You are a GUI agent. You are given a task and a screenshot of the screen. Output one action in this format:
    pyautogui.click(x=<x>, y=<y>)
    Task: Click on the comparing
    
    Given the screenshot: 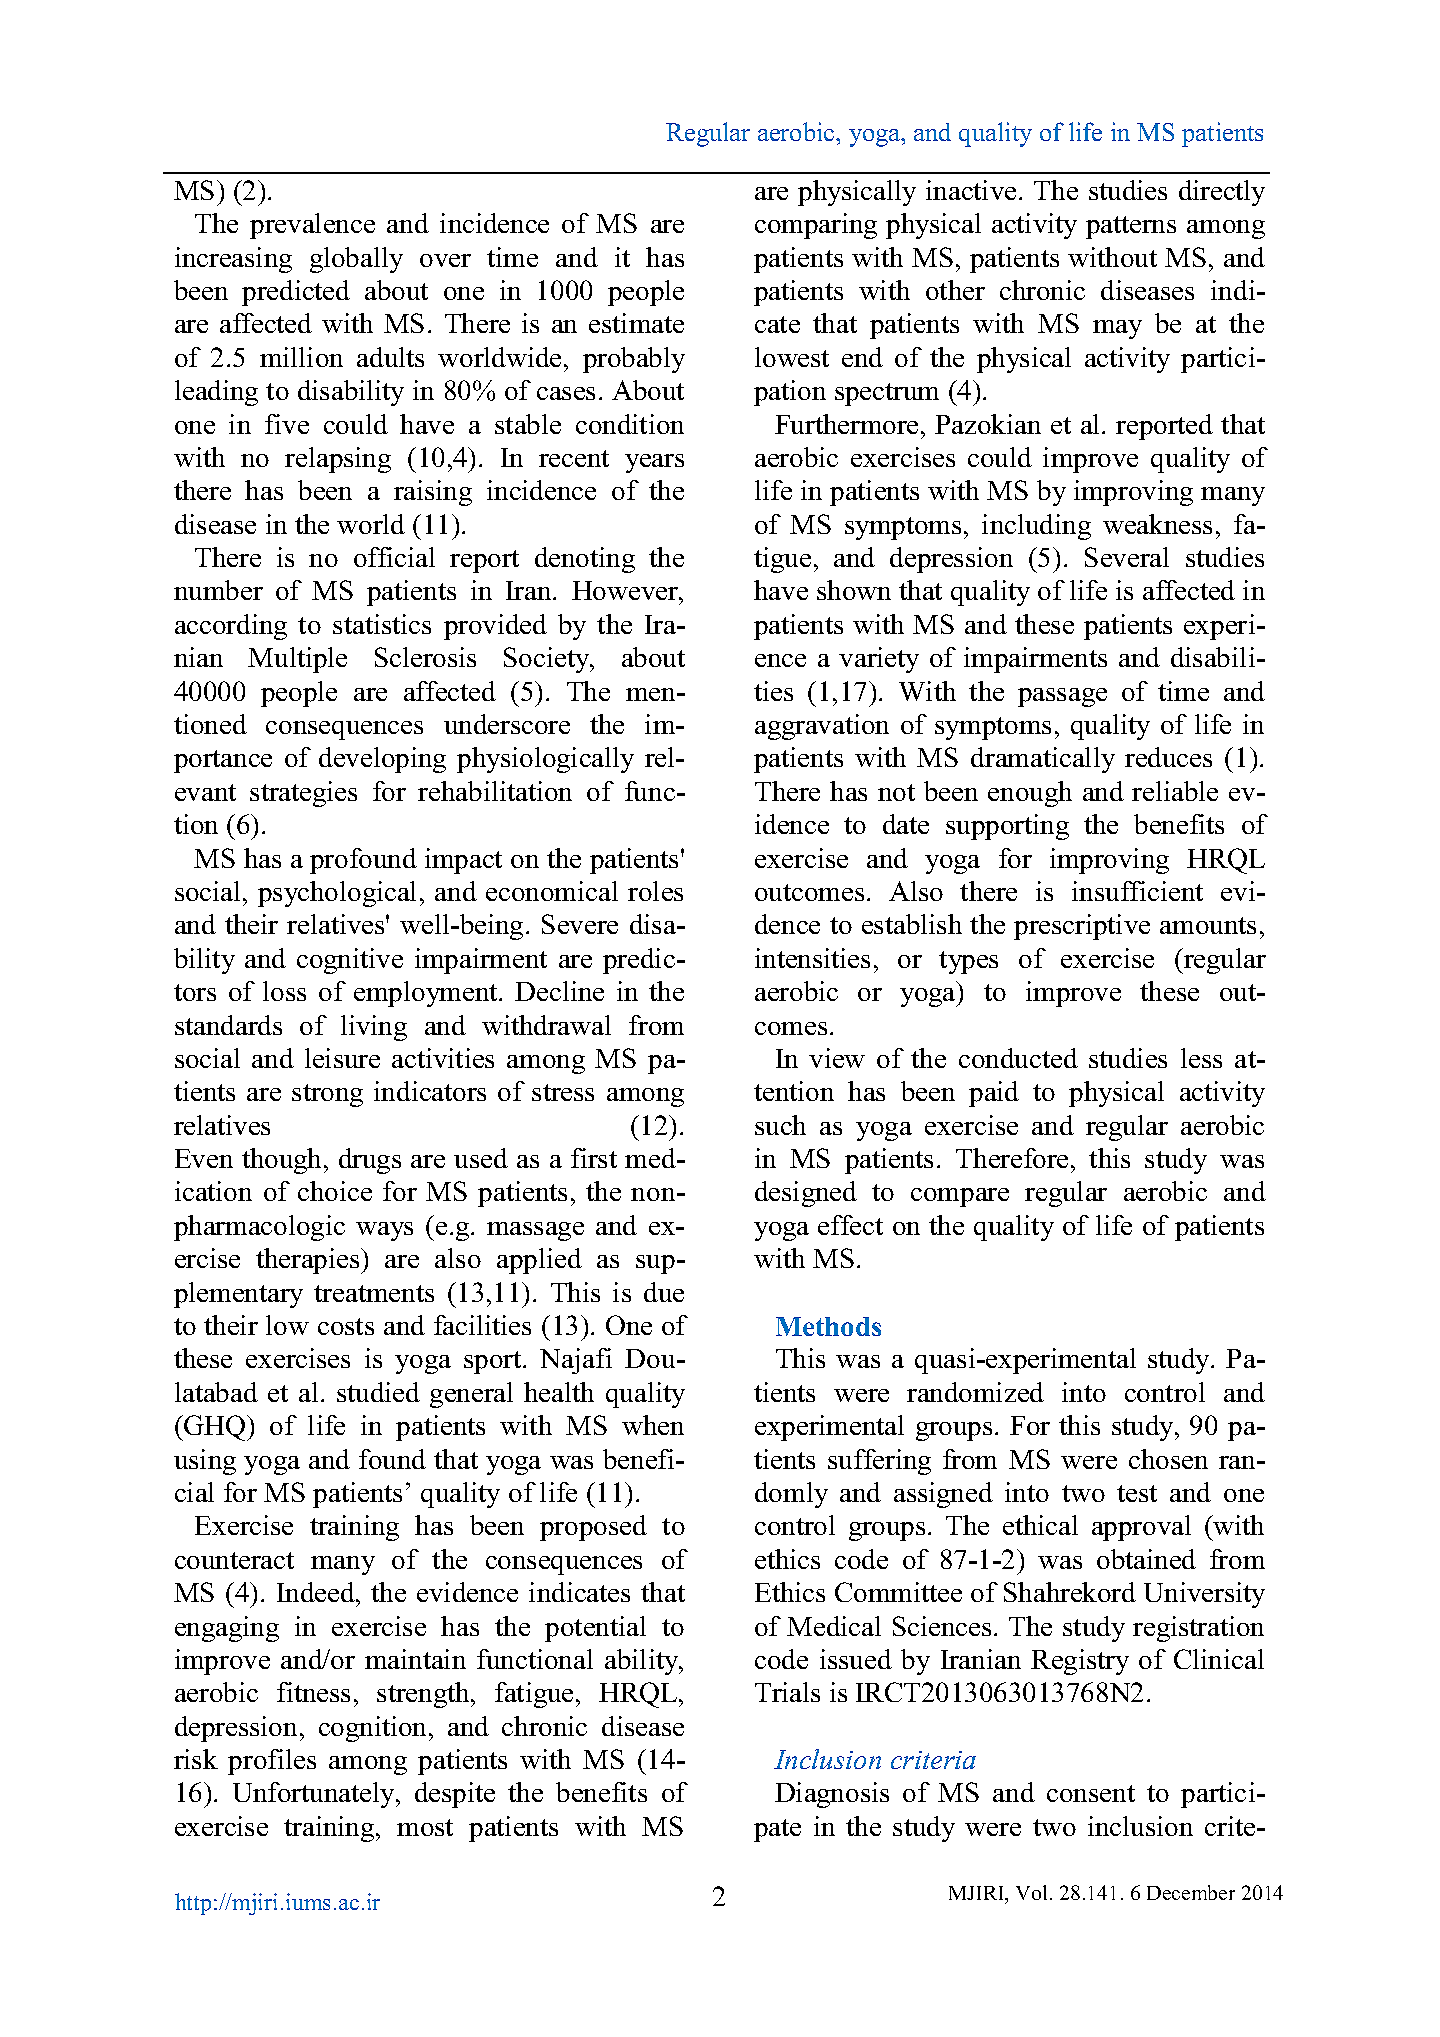 What is the action you would take?
    pyautogui.click(x=816, y=226)
